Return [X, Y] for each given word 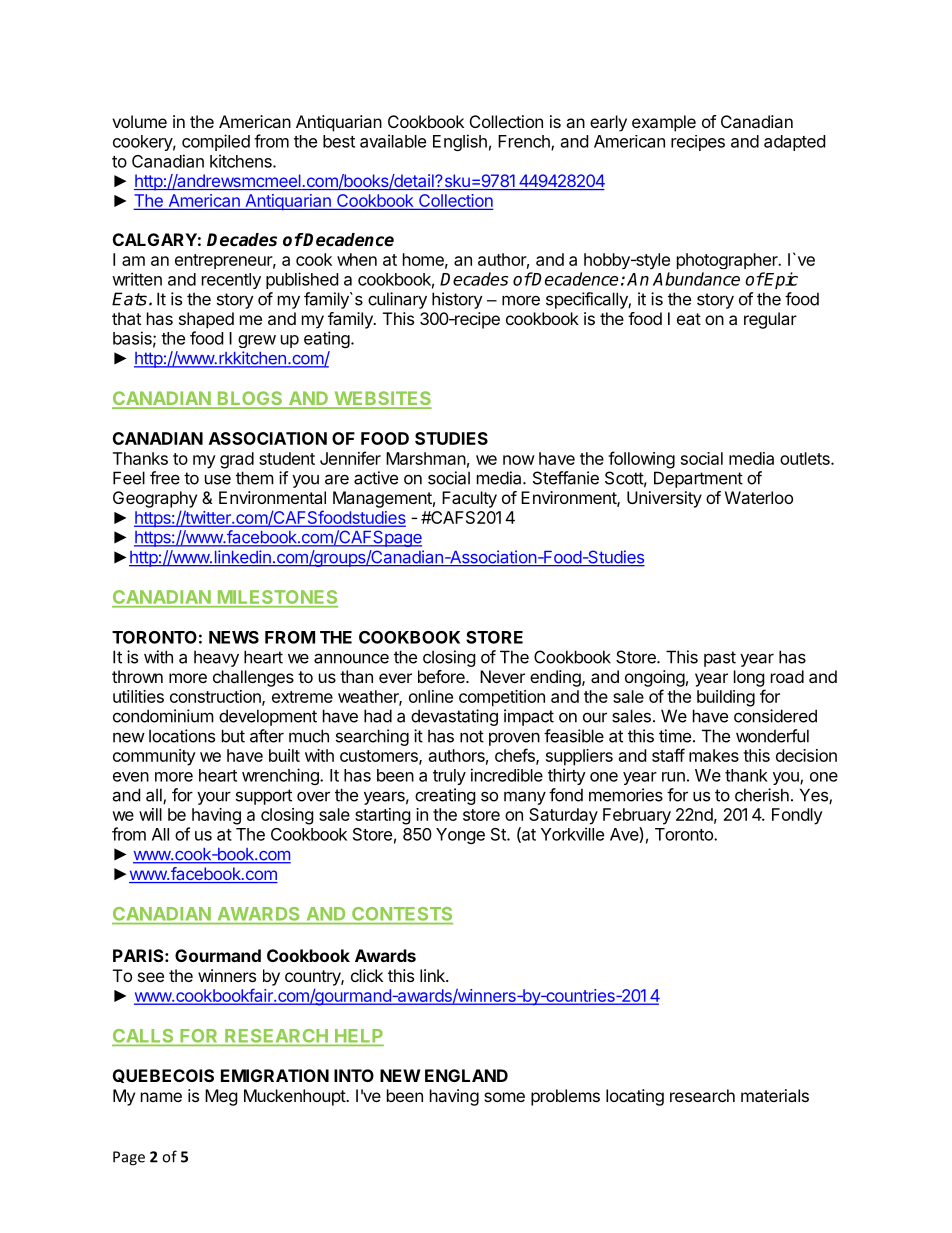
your [214, 798]
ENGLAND [466, 1075]
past [720, 659]
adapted [794, 143]
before [442, 676]
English [460, 142]
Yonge [460, 836]
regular [770, 320]
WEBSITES [382, 399]
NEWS [234, 637]
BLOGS [250, 399]
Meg [221, 1097]
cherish [762, 795]
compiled [216, 142]
